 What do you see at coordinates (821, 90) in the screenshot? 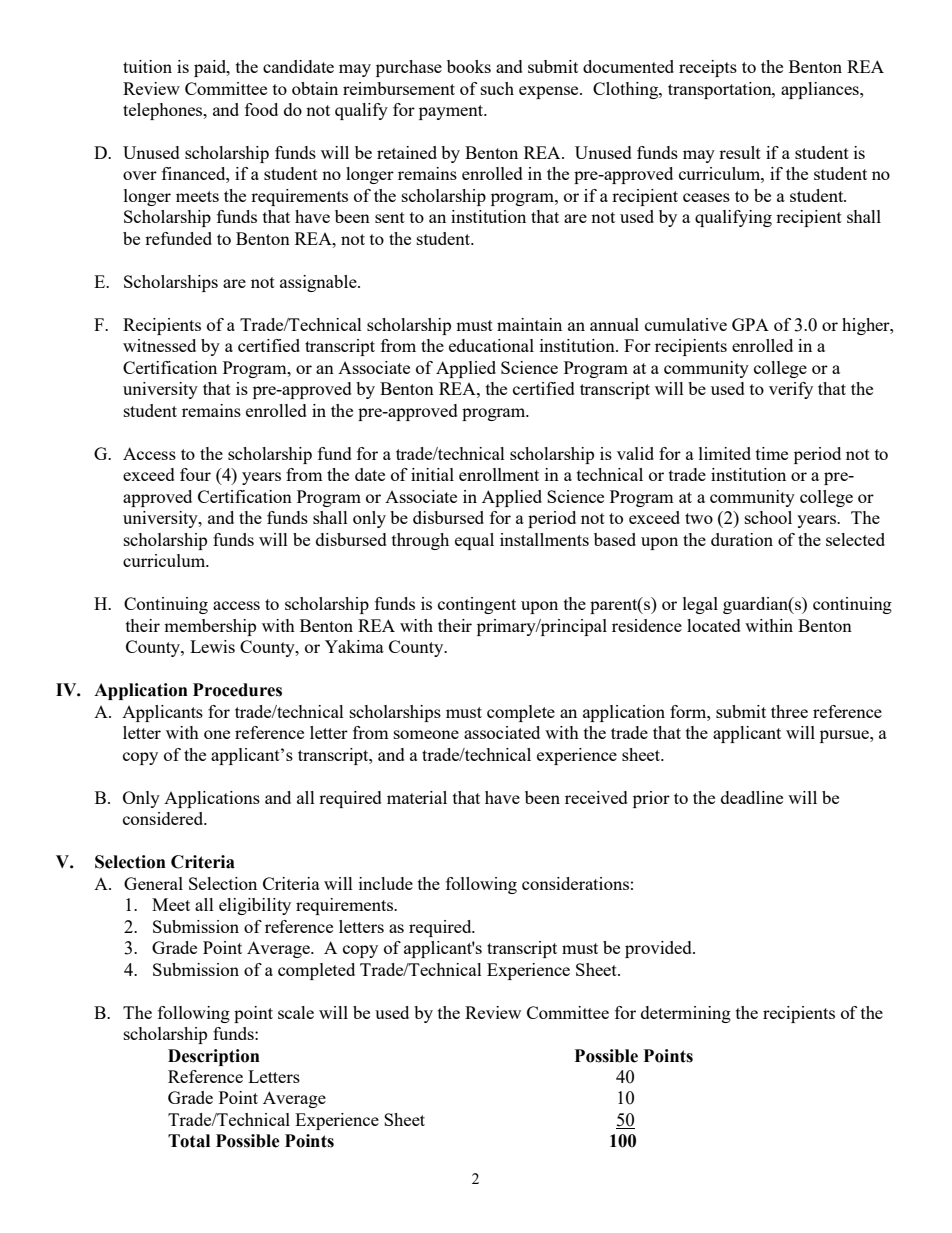
I see `appliances` at bounding box center [821, 90].
